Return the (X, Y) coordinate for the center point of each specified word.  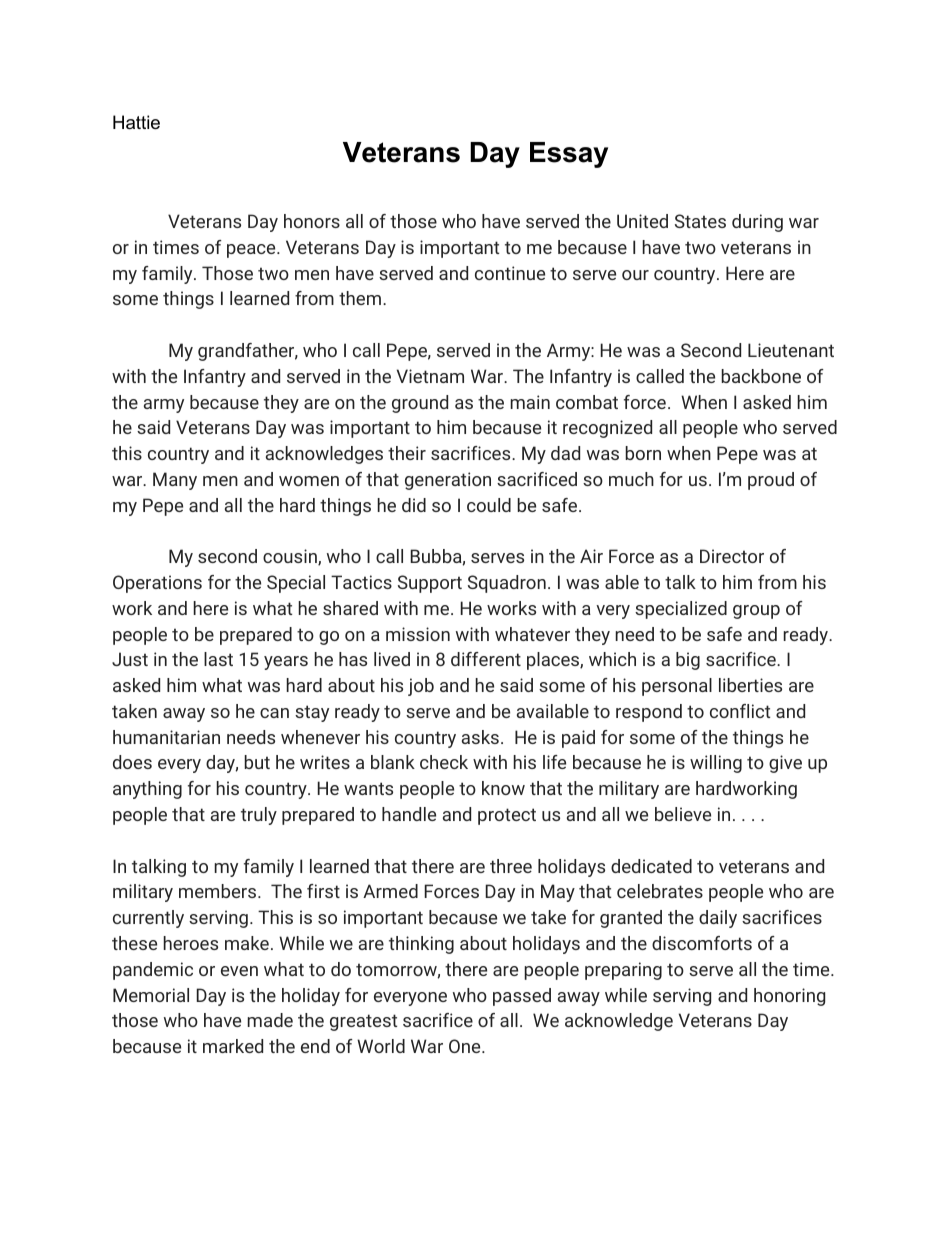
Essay (569, 155)
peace (252, 251)
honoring (789, 997)
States (700, 221)
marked (233, 1046)
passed (522, 997)
